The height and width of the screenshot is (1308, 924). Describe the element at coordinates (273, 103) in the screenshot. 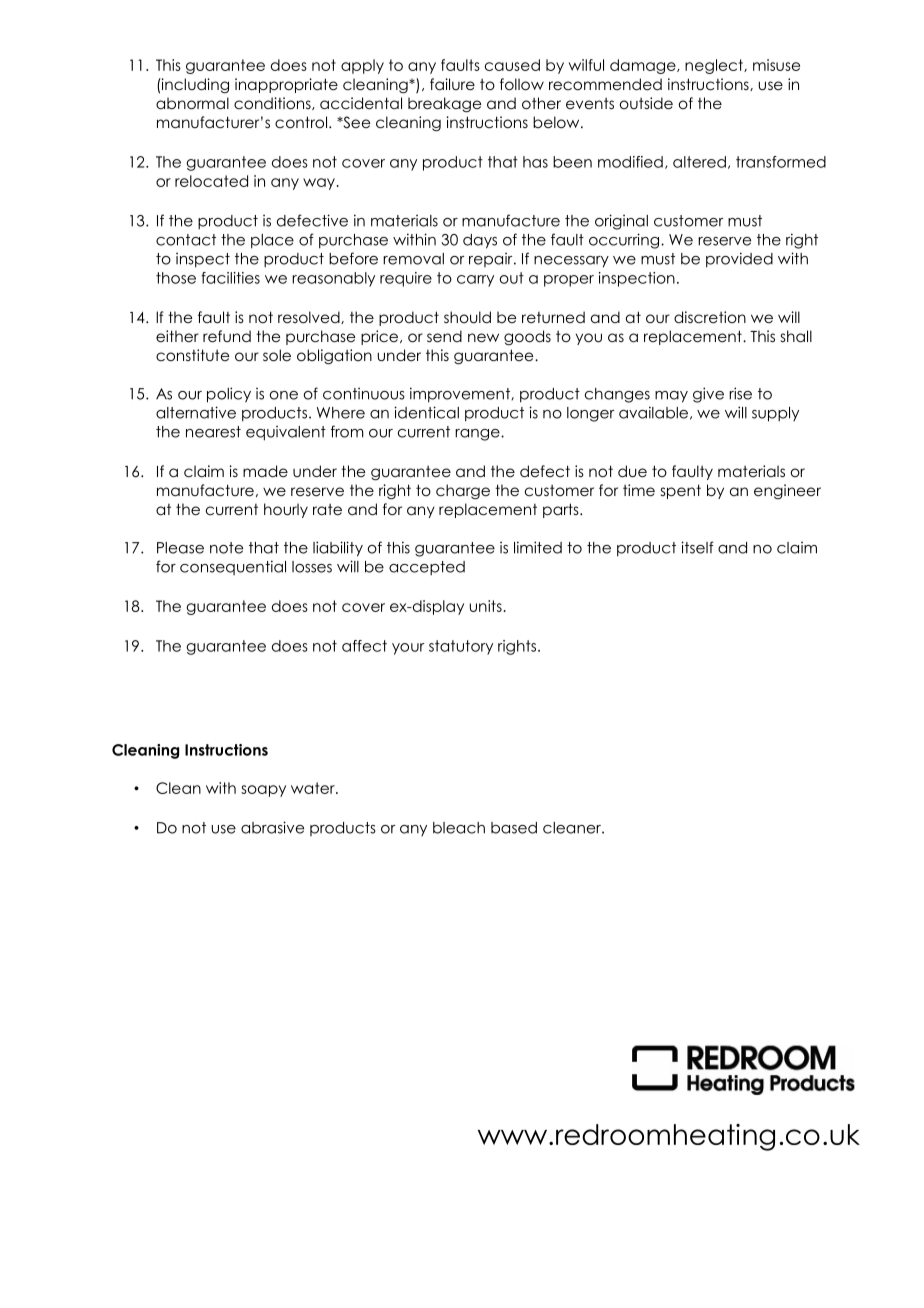

I see `conditions` at that location.
